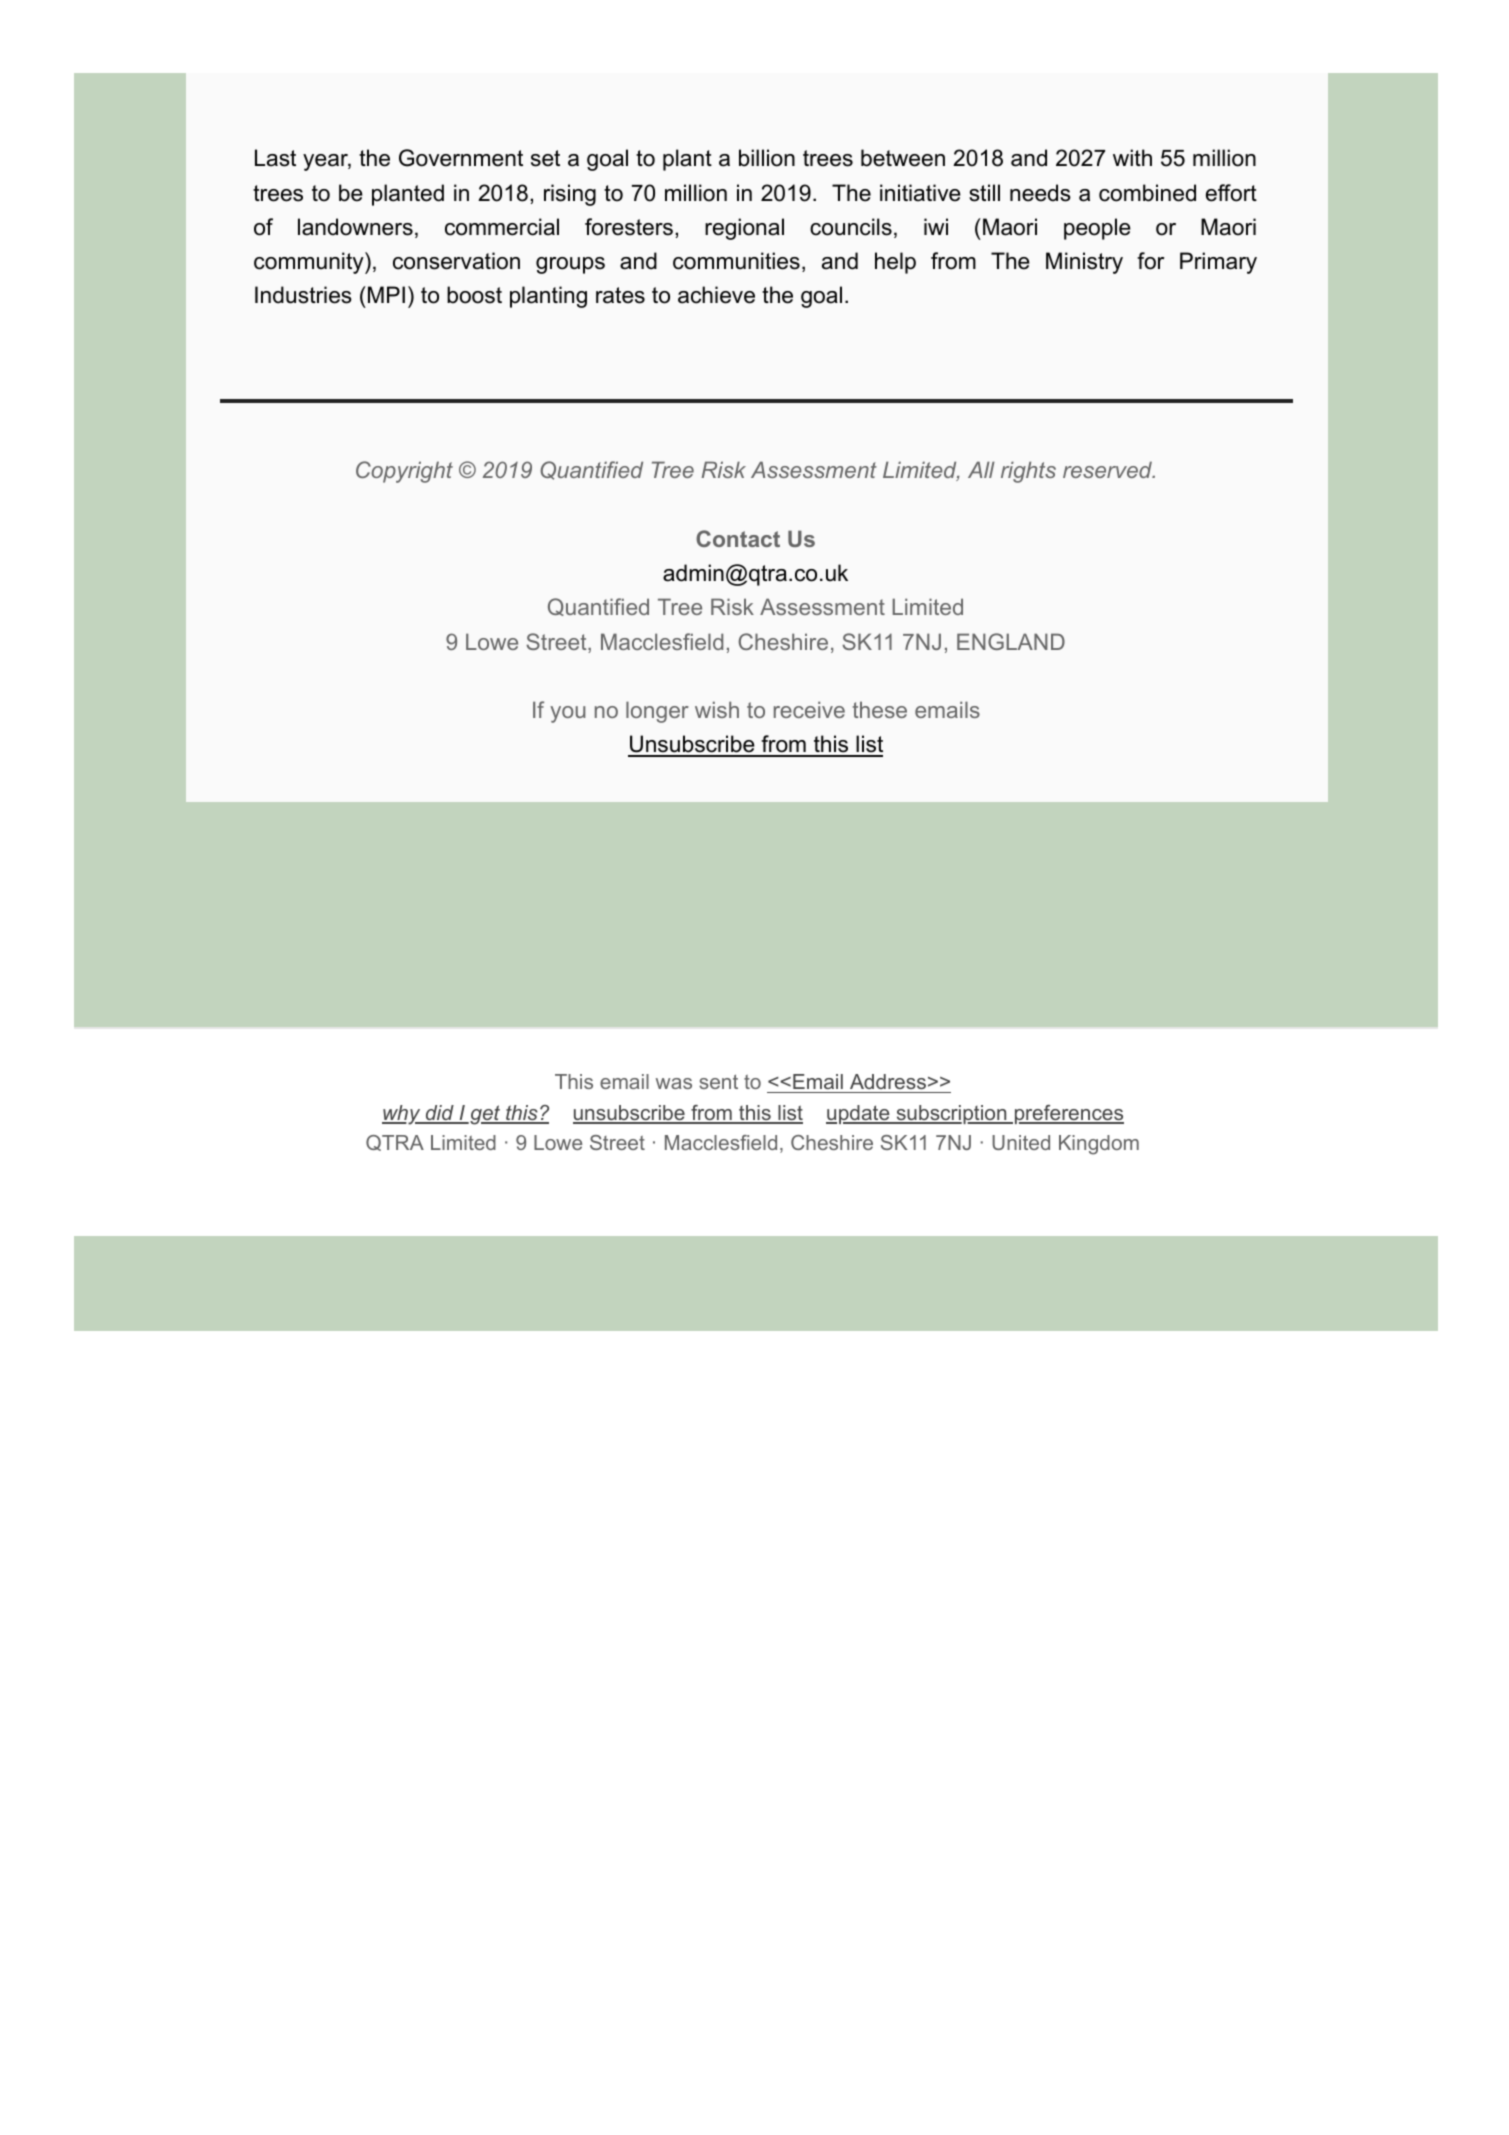  Describe the element at coordinates (355, 227) in the image. I see `landowners` at that location.
